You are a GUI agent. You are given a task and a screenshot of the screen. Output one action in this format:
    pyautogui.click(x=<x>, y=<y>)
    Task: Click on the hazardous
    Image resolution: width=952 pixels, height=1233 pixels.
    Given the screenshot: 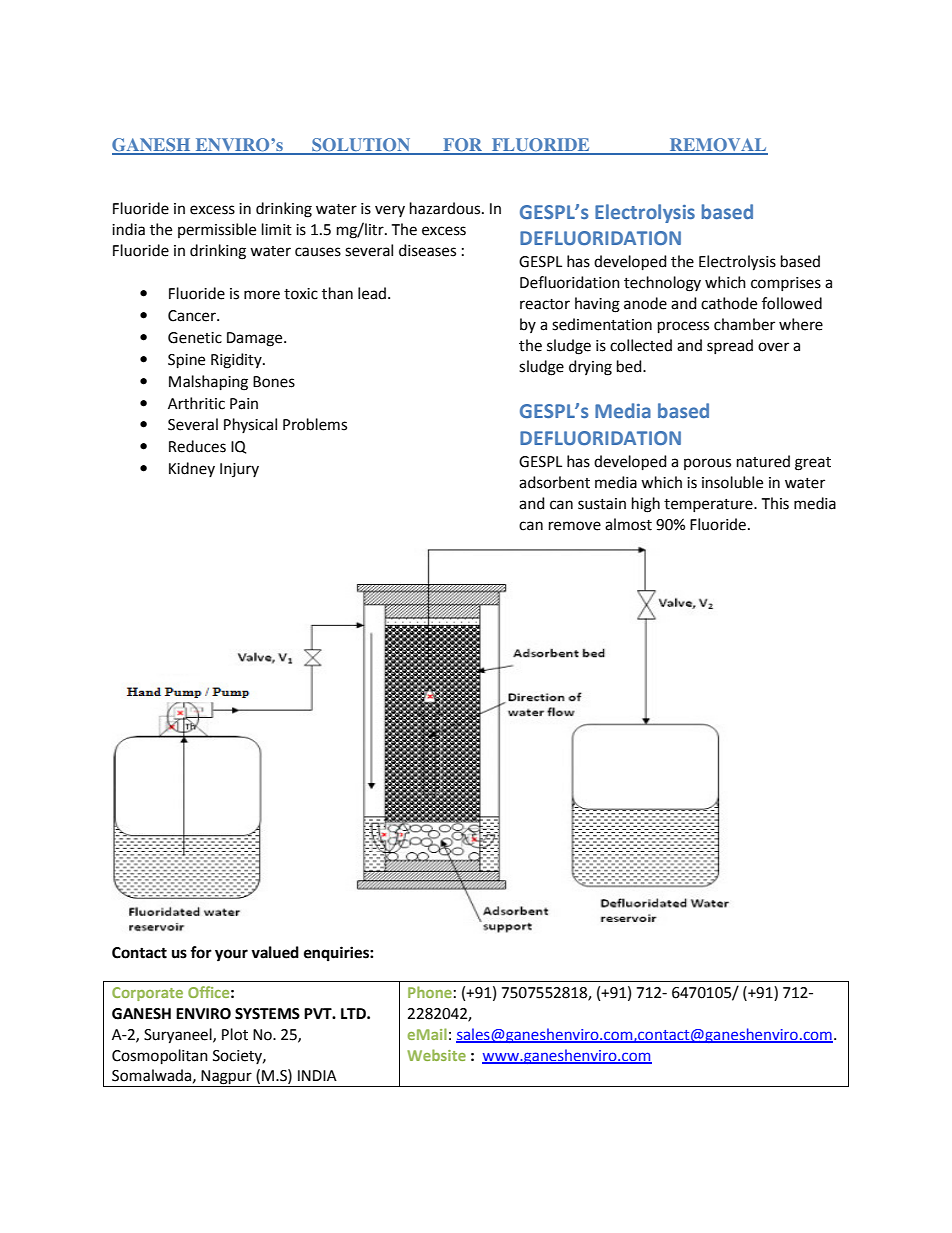 What is the action you would take?
    pyautogui.click(x=446, y=208)
